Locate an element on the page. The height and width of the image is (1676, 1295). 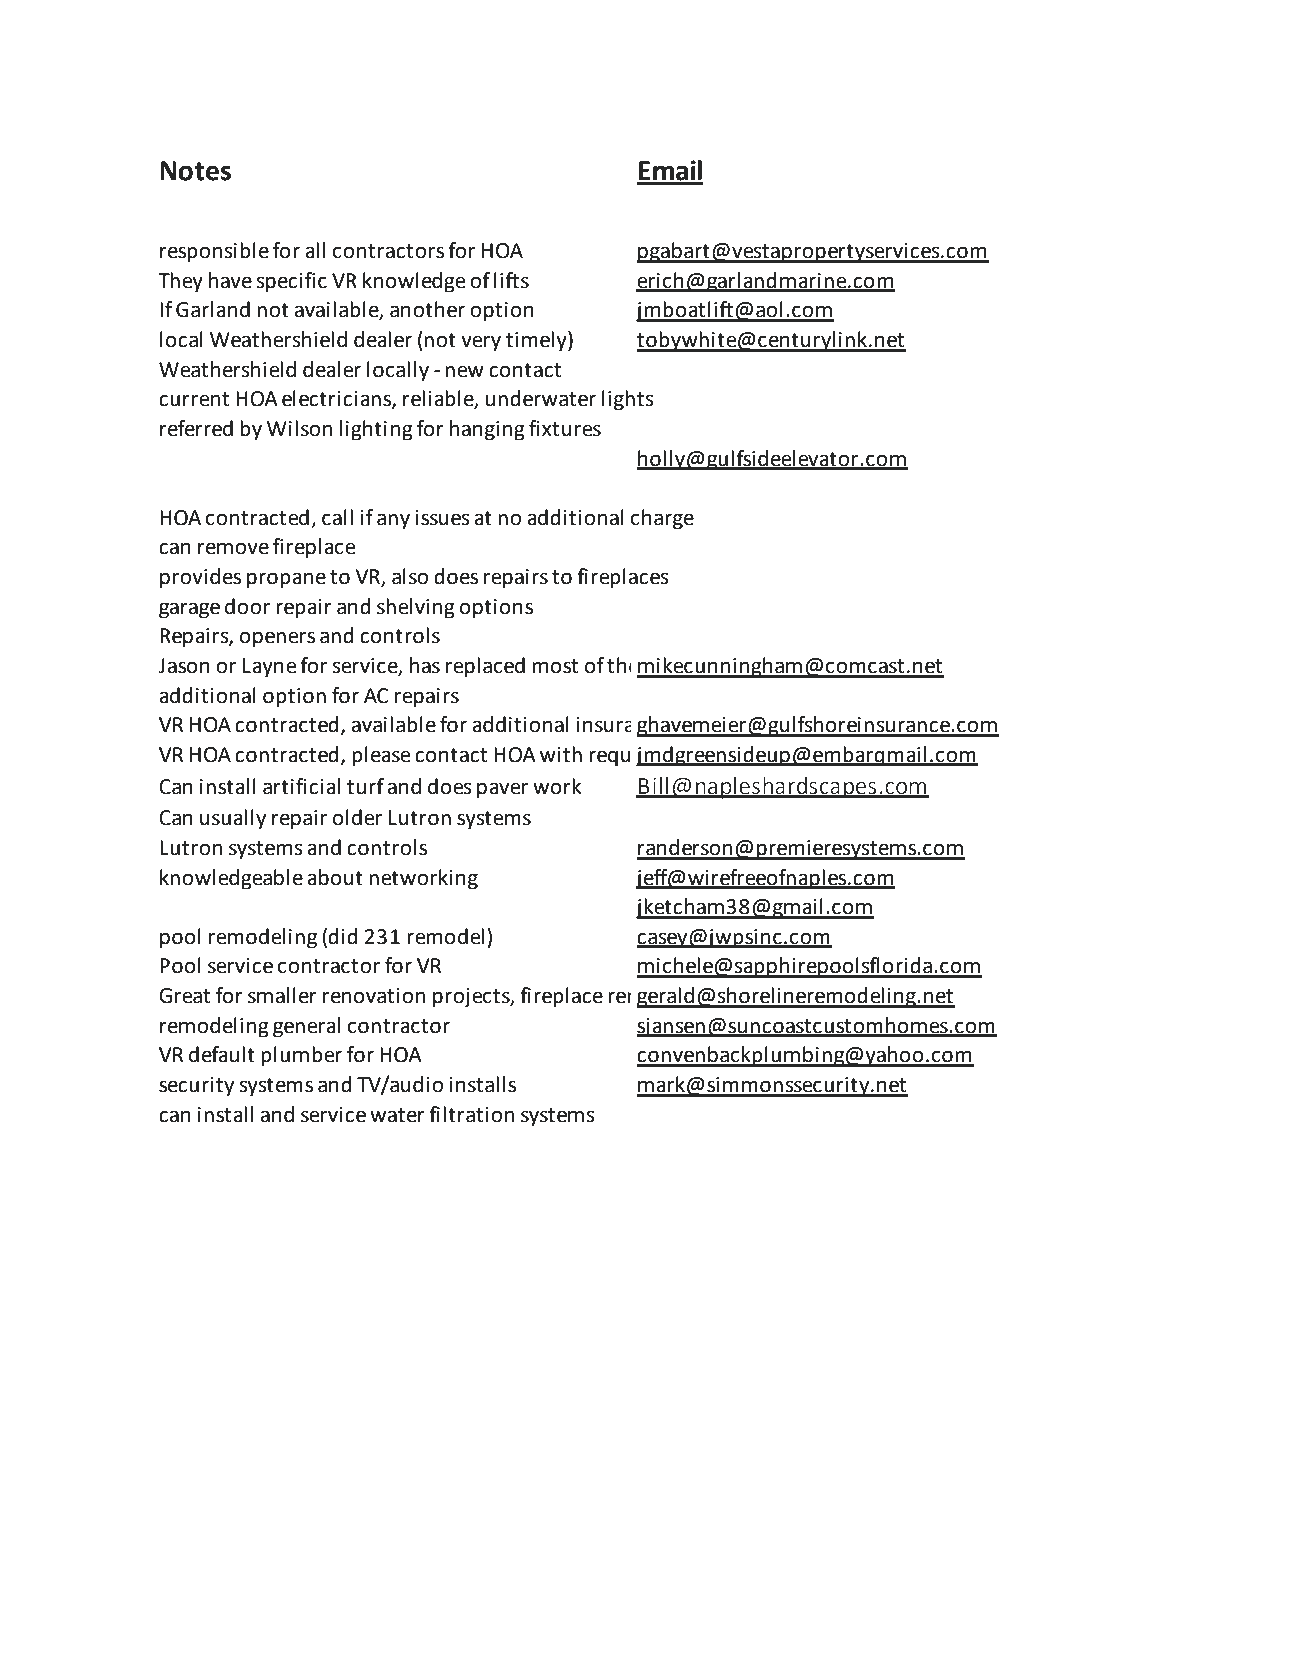
issues is located at coordinates (442, 518).
